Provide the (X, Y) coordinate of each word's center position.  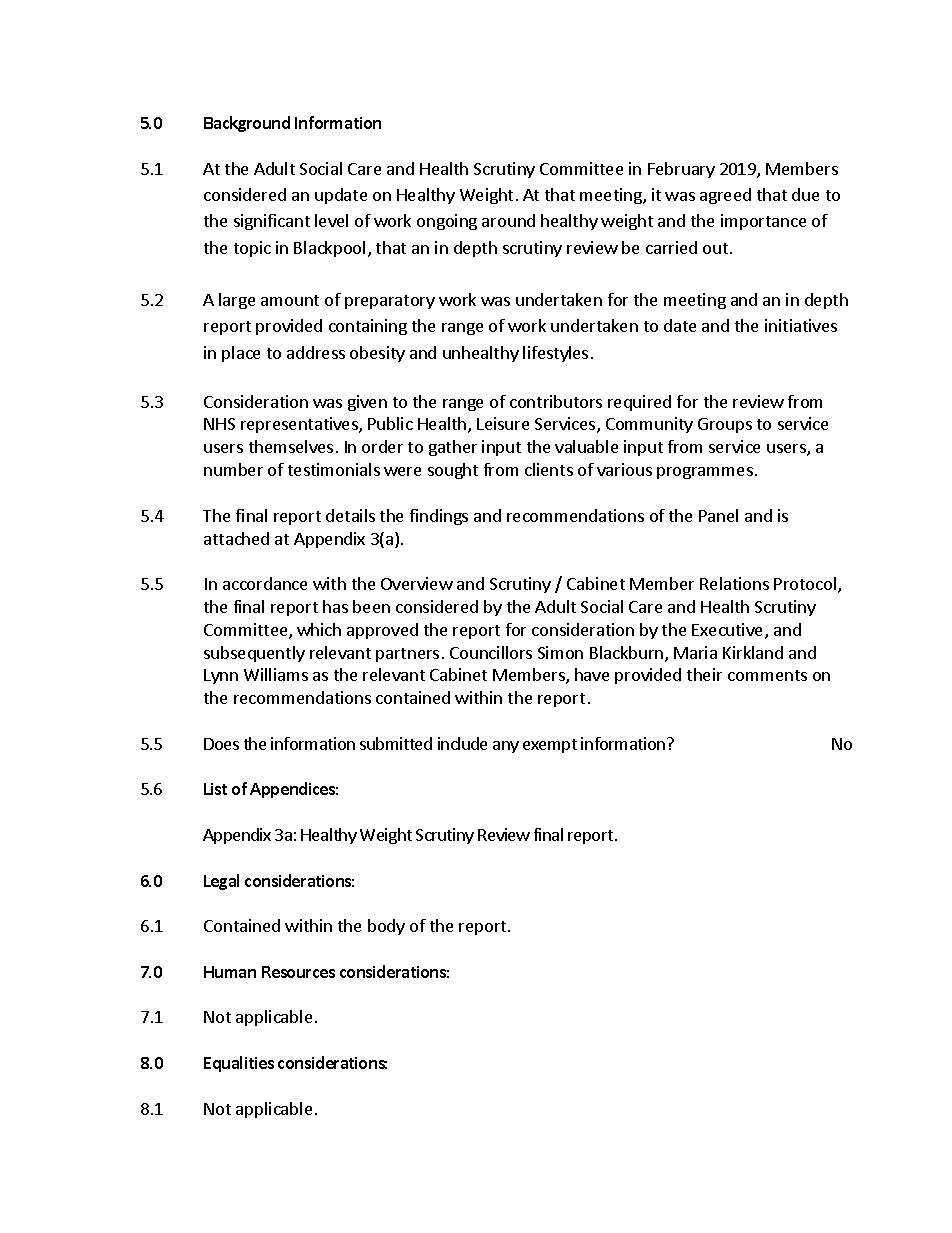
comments (767, 675)
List (215, 789)
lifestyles (555, 354)
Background (247, 124)
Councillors (491, 652)
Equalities (239, 1064)
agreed (725, 196)
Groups (725, 425)
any (506, 747)
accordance (265, 583)
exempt (550, 746)
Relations (734, 583)
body (386, 927)
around (508, 220)
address (316, 352)
